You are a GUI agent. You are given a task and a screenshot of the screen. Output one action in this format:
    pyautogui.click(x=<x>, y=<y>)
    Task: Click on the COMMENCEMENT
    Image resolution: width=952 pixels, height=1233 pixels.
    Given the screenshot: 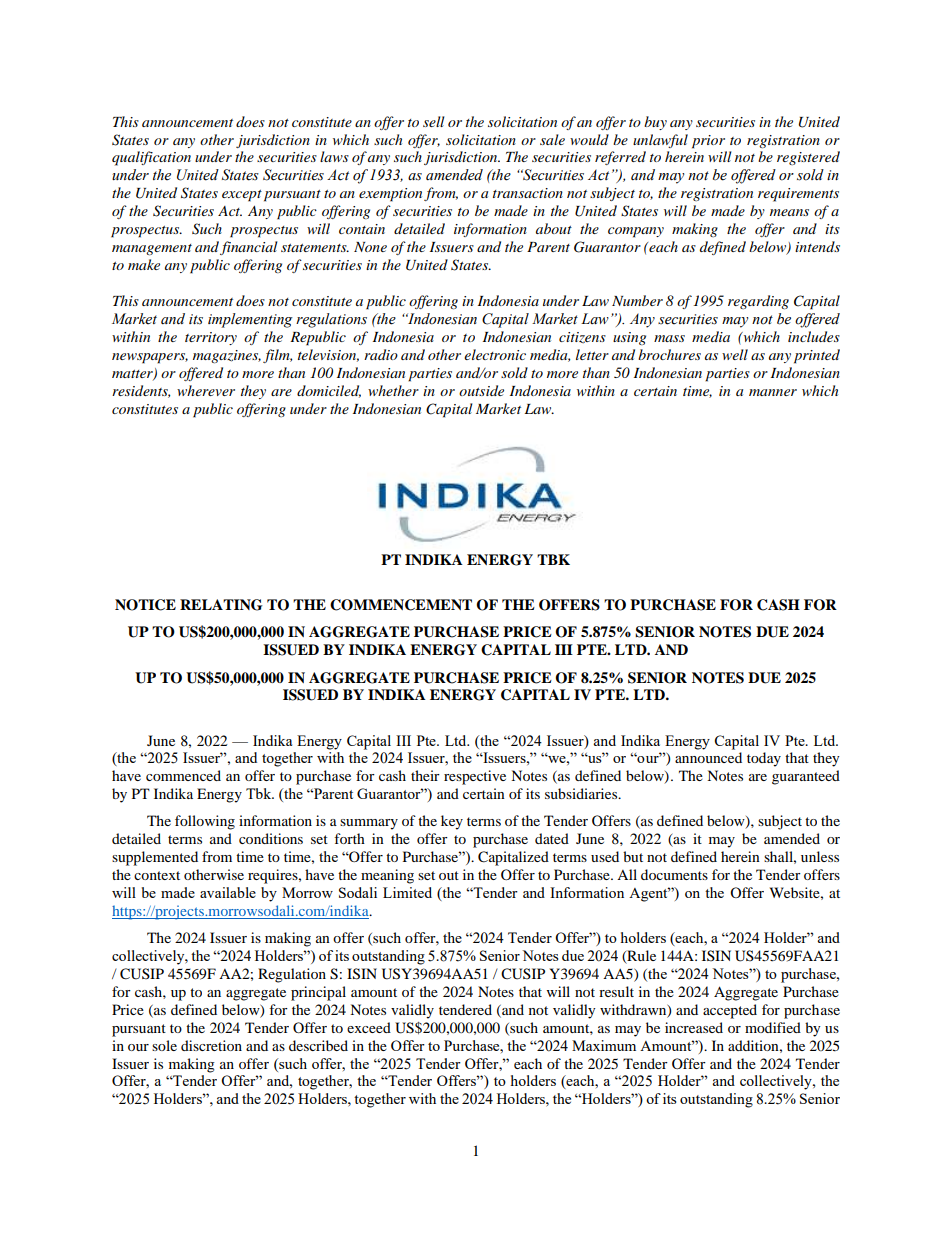 What is the action you would take?
    pyautogui.click(x=401, y=605)
